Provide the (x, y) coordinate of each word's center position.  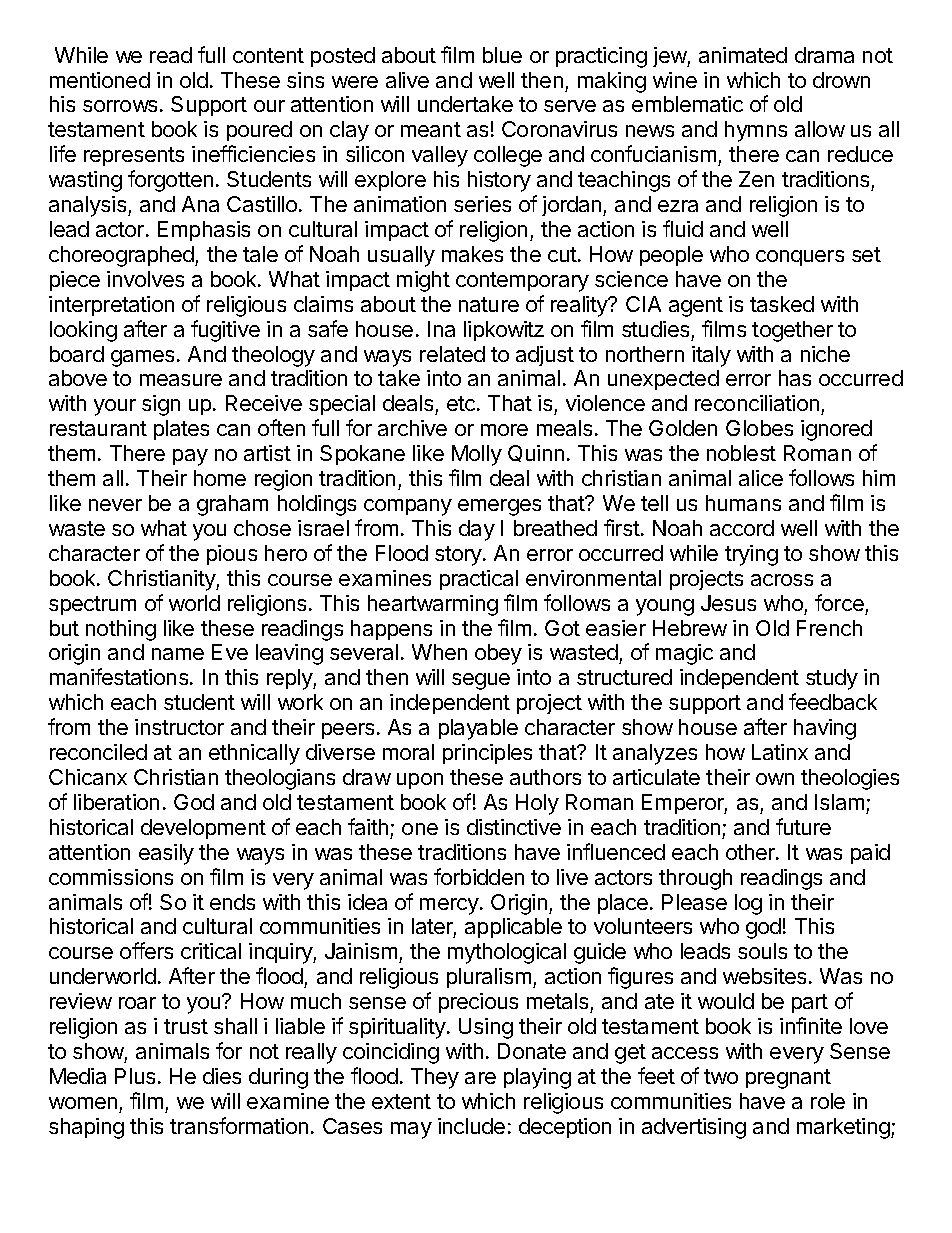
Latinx (780, 752)
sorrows (120, 106)
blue (502, 55)
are (480, 1078)
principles (487, 754)
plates (181, 430)
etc (462, 403)
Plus (135, 1076)
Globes (759, 428)
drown (841, 80)
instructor (179, 727)
